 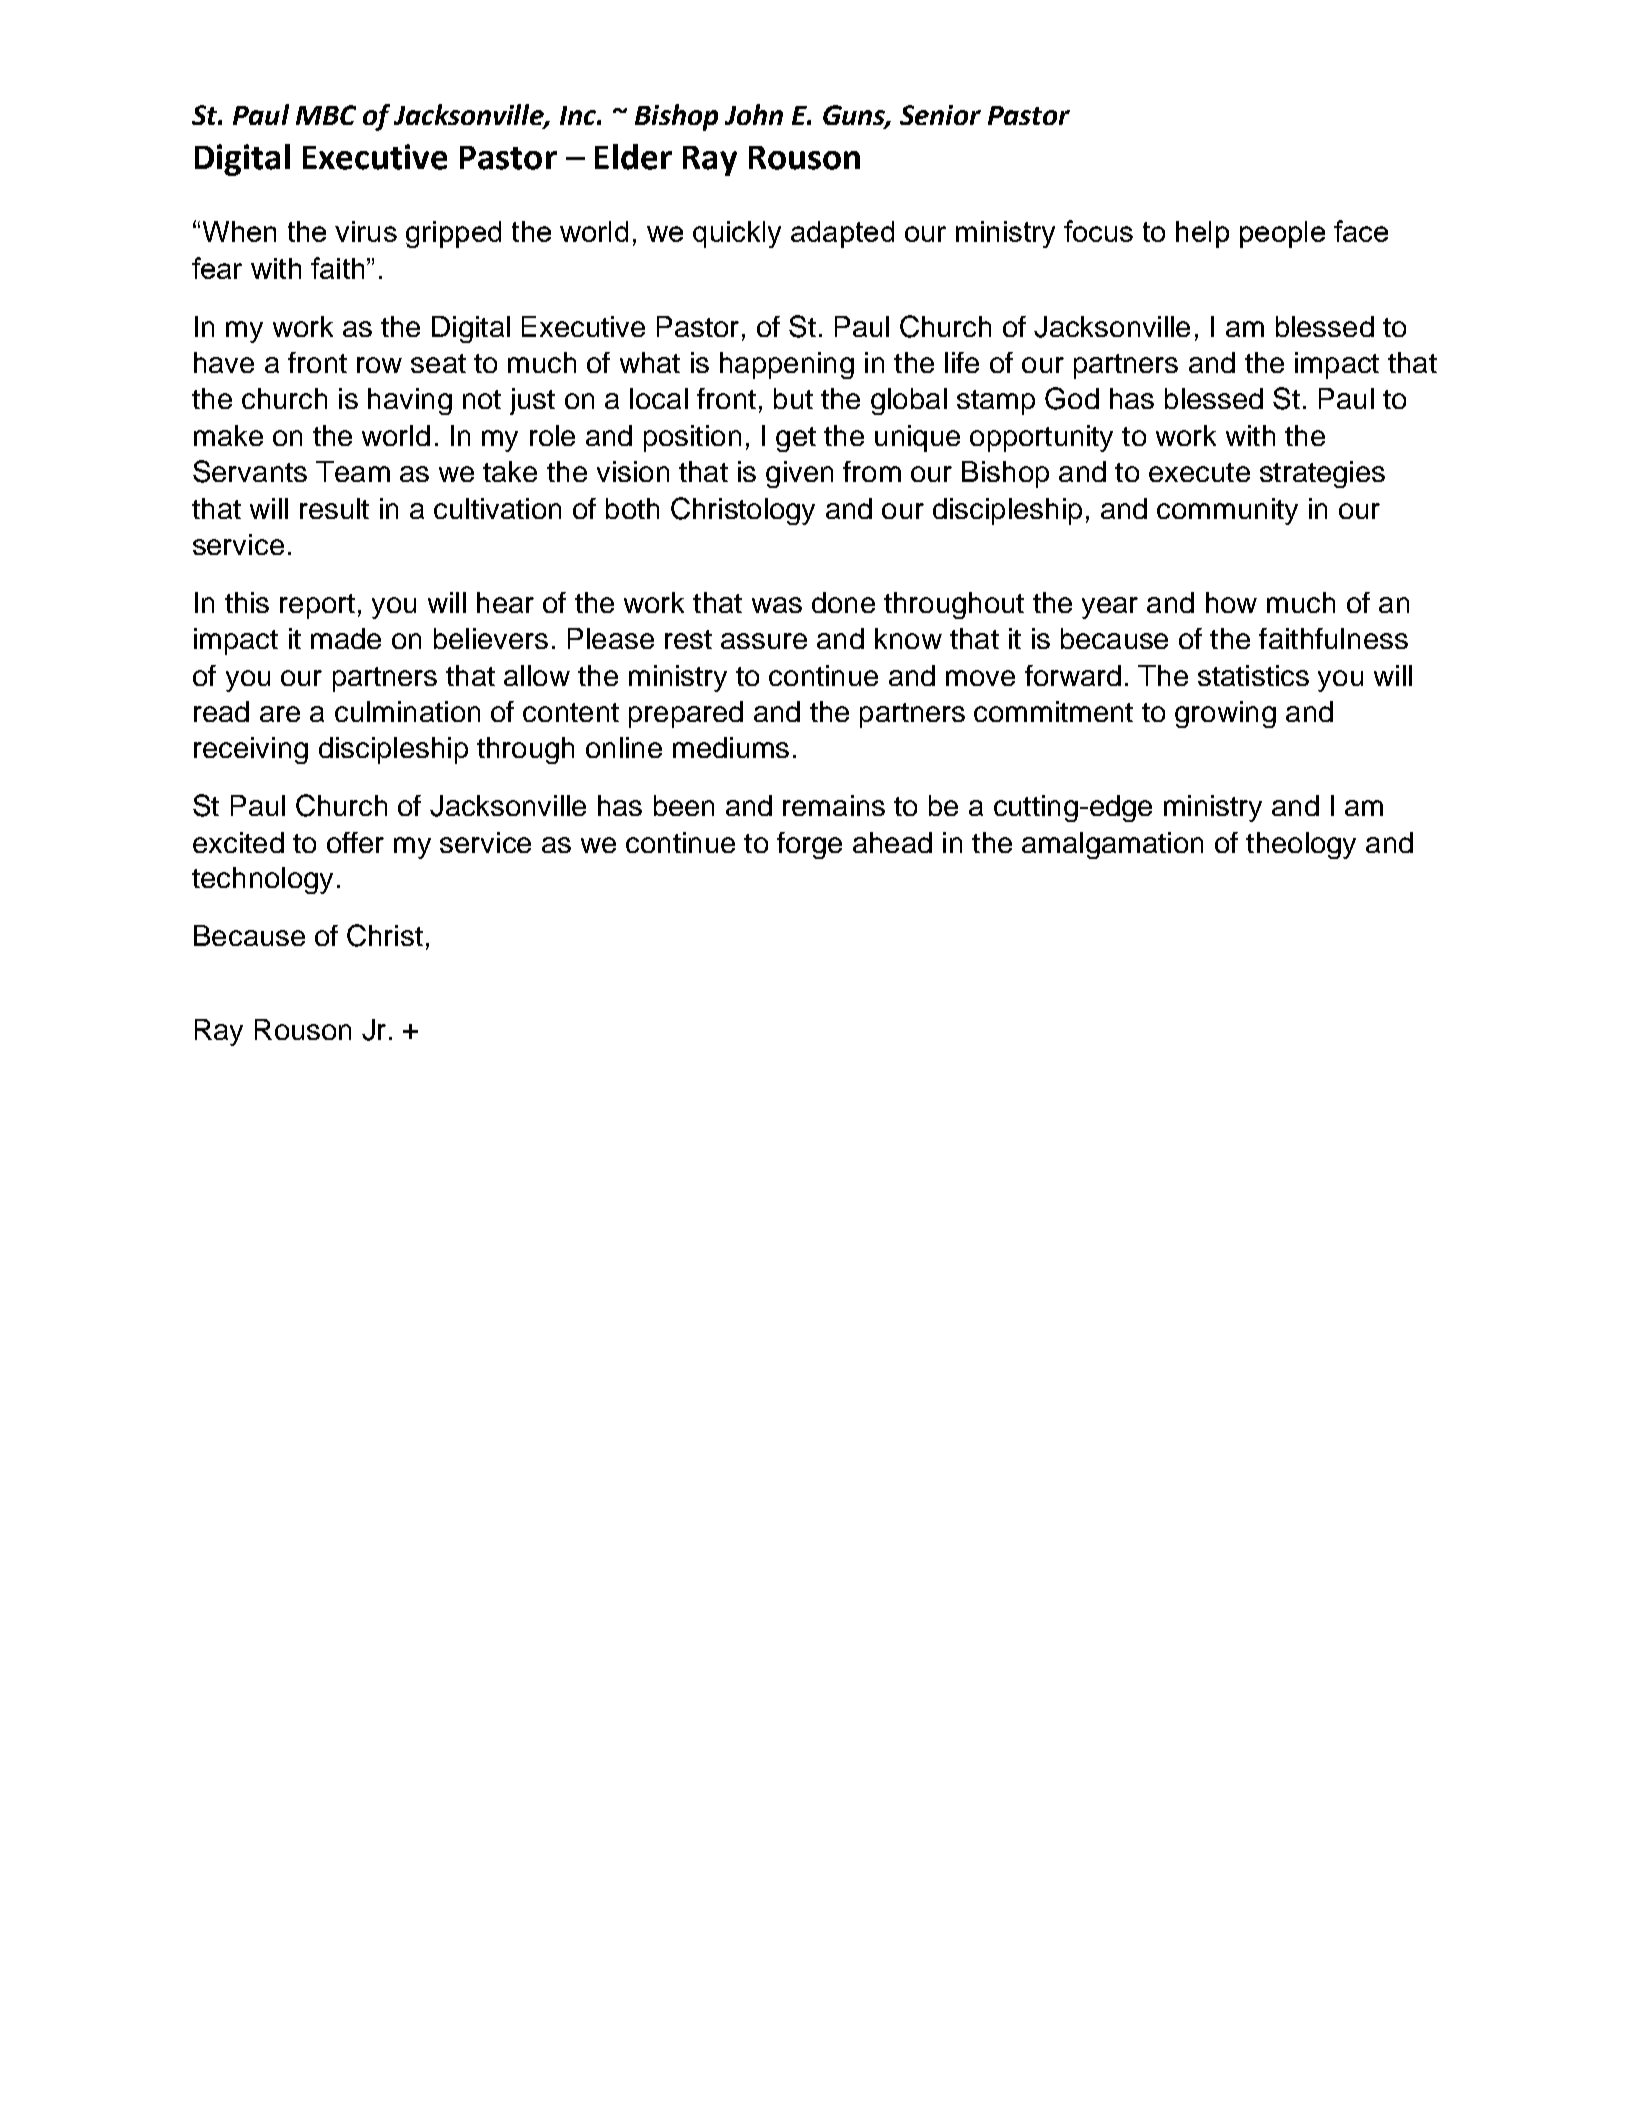 I want to click on offer, so click(x=355, y=842).
